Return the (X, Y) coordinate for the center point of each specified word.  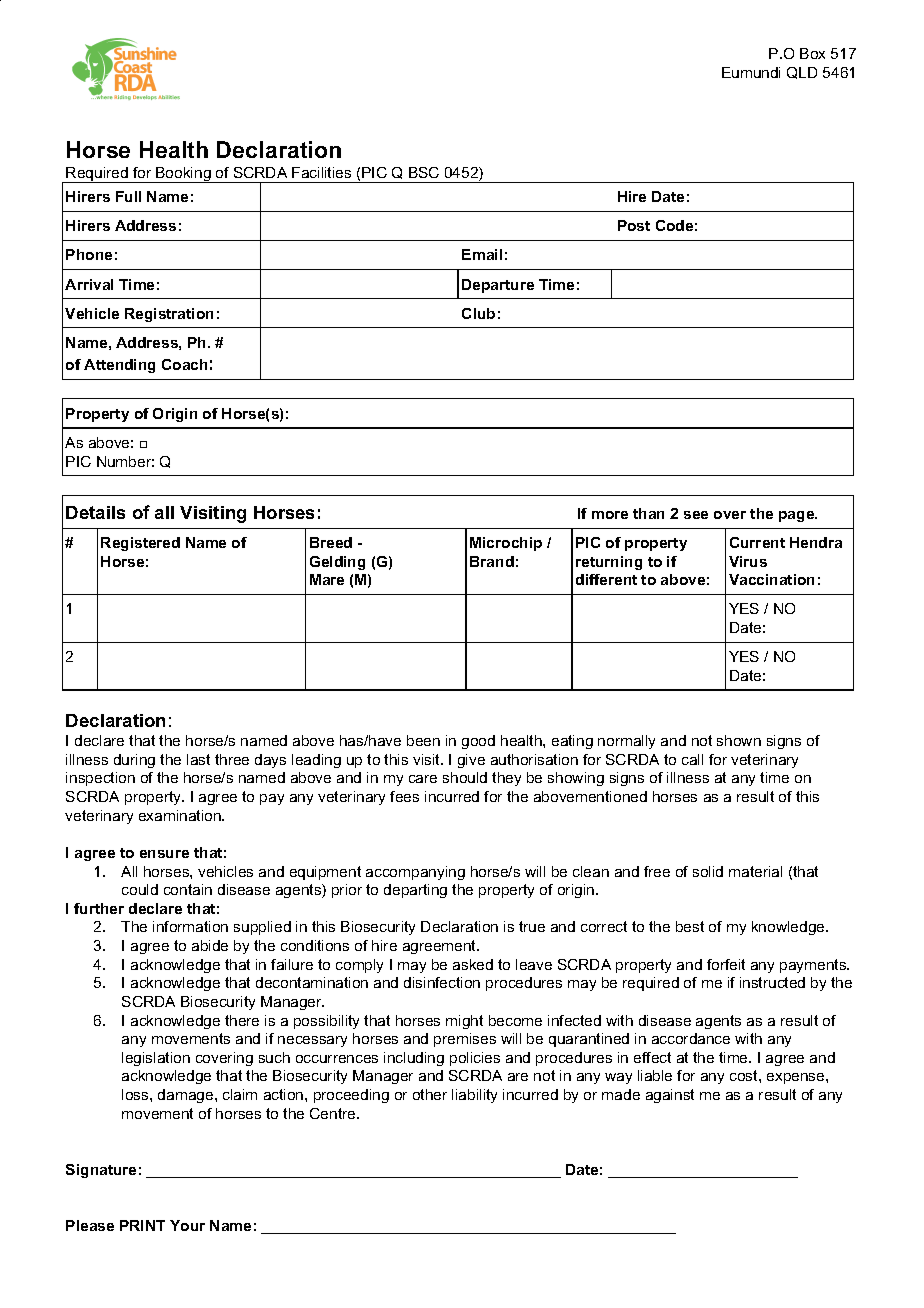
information (190, 926)
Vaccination (771, 579)
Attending (119, 366)
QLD (802, 73)
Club (478, 313)
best (690, 926)
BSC (424, 172)
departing (415, 891)
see (696, 515)
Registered (140, 544)
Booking (183, 175)
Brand (492, 561)
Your (187, 1225)
